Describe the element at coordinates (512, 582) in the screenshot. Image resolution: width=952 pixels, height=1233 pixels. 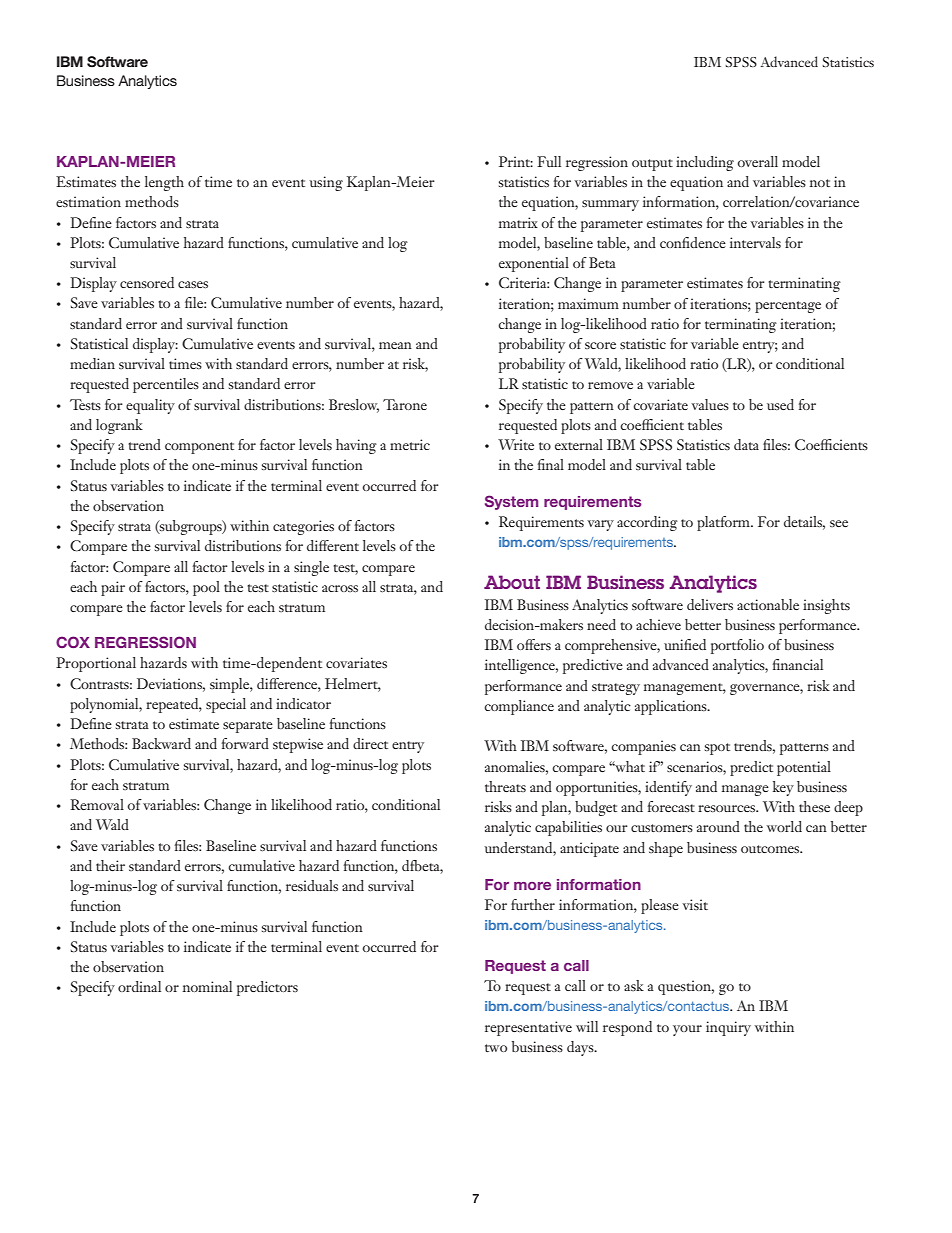
I see `About` at that location.
